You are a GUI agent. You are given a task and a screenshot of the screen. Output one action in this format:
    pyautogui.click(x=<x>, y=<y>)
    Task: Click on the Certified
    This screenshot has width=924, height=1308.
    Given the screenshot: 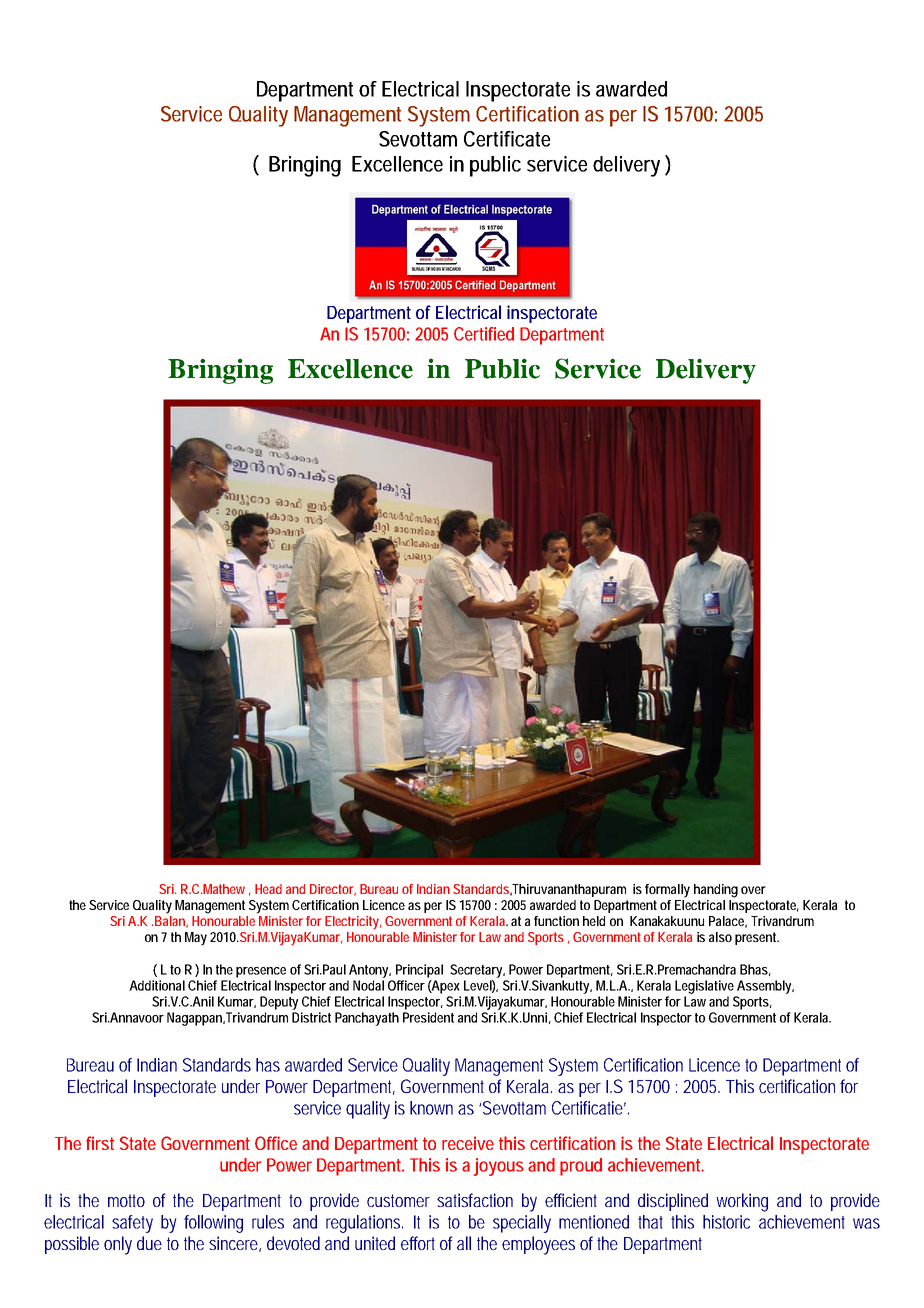 What is the action you would take?
    pyautogui.click(x=484, y=334)
